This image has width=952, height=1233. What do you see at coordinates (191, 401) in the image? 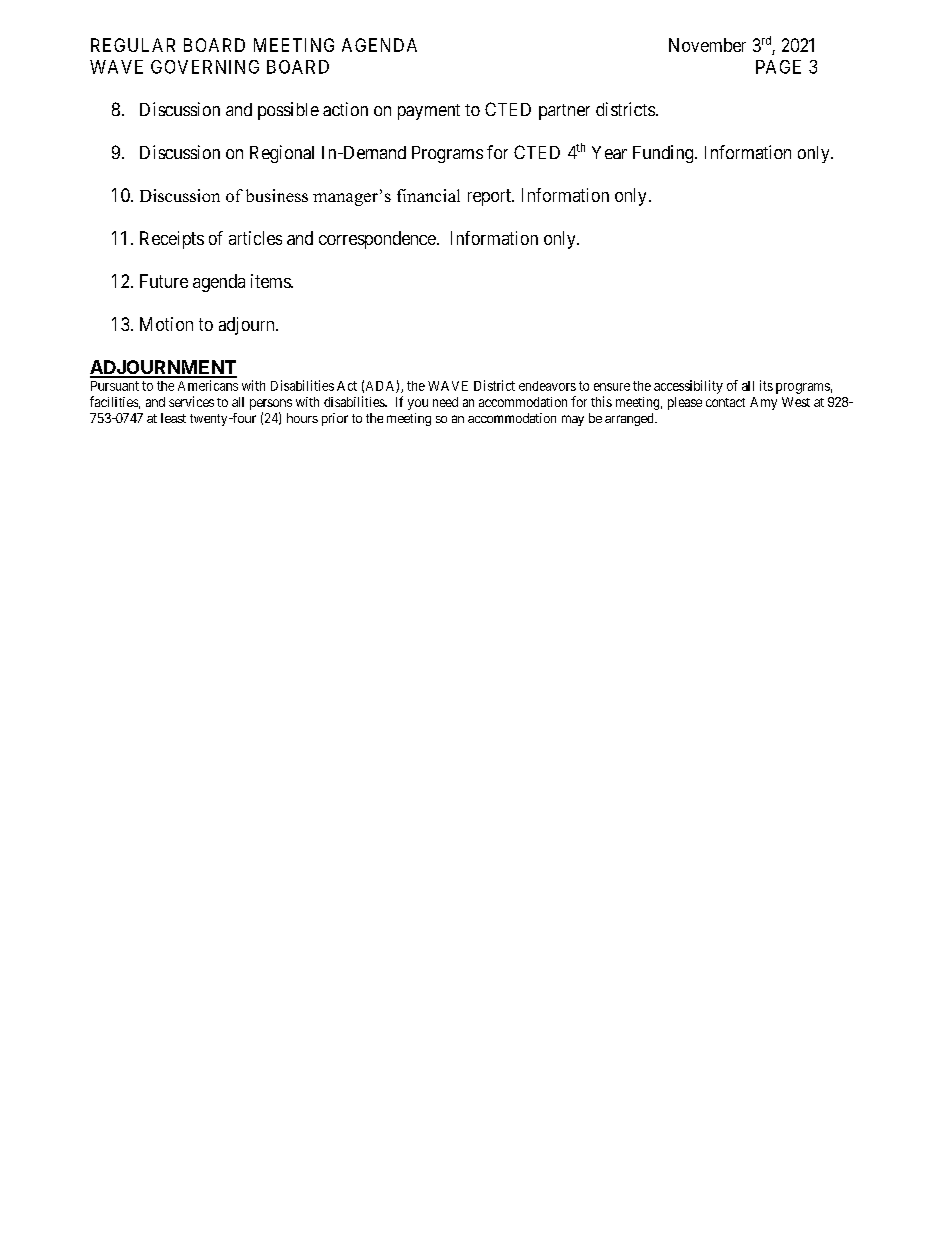
I see `services` at bounding box center [191, 401].
